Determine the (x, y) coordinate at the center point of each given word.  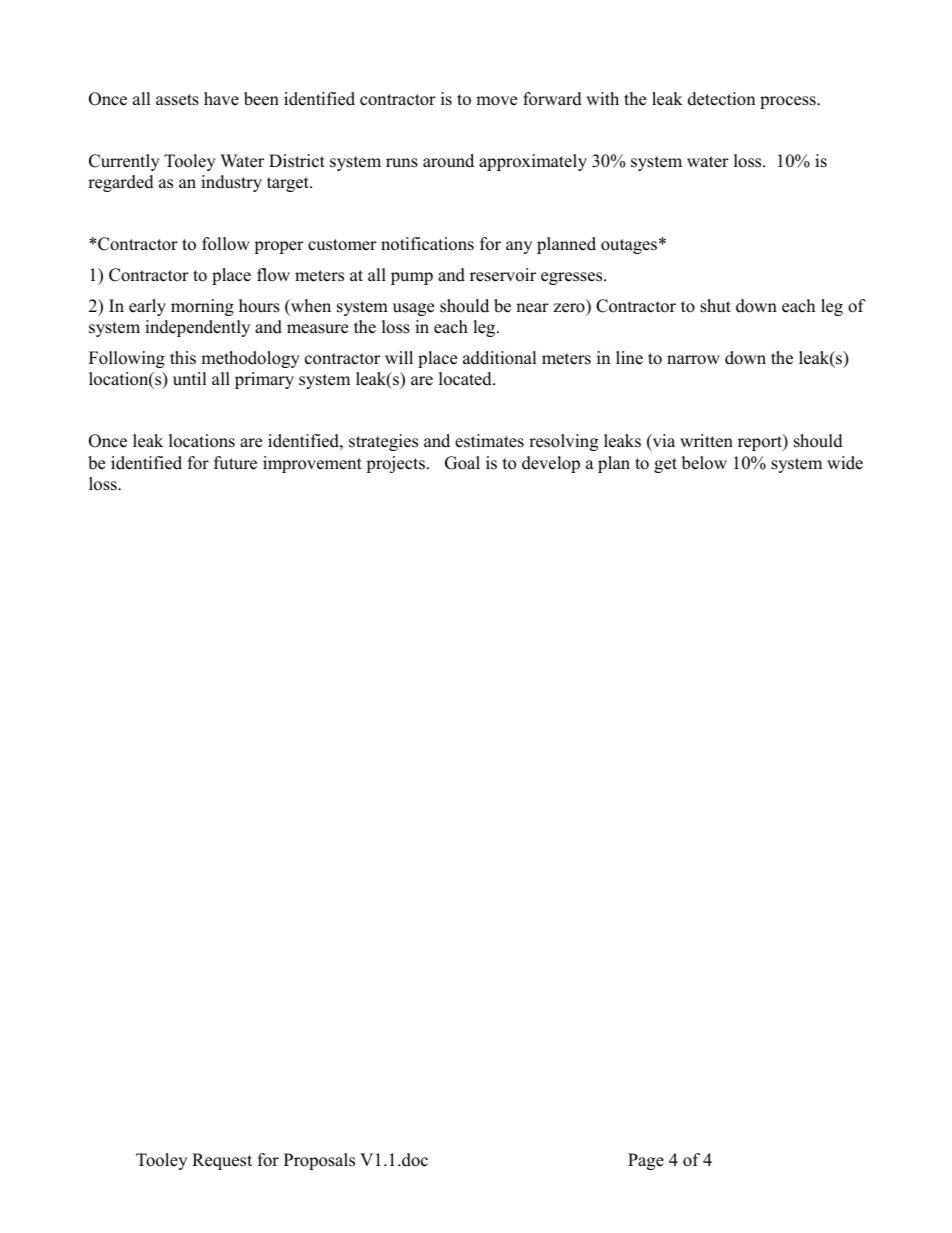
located (466, 379)
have (221, 99)
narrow (693, 360)
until (190, 379)
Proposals (319, 1161)
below (704, 463)
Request (222, 1161)
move (496, 101)
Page (646, 1161)
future (235, 463)
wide (845, 463)
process (789, 102)
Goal (462, 463)
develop (551, 464)
